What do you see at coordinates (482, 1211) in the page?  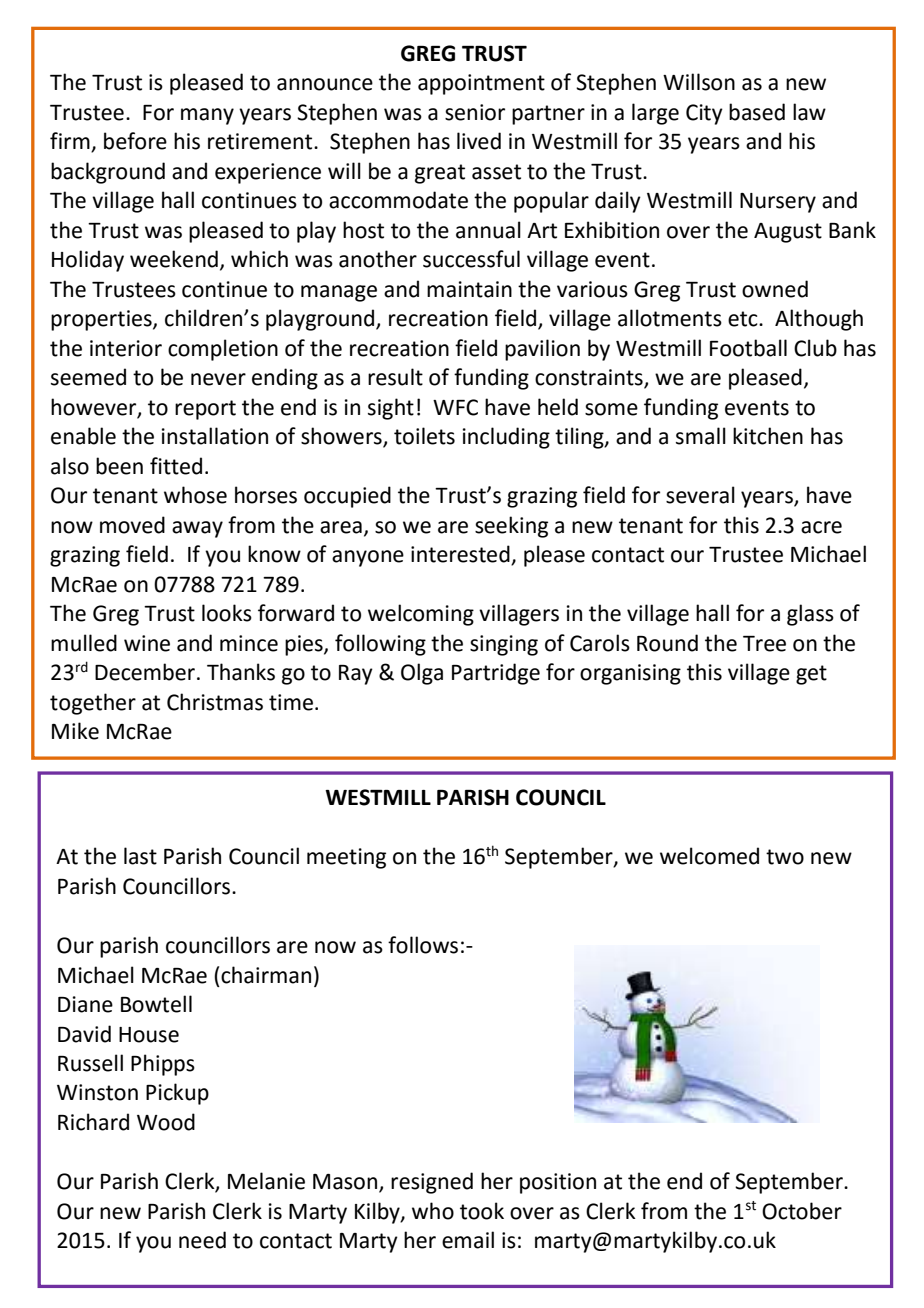 I see `took` at bounding box center [482, 1211].
